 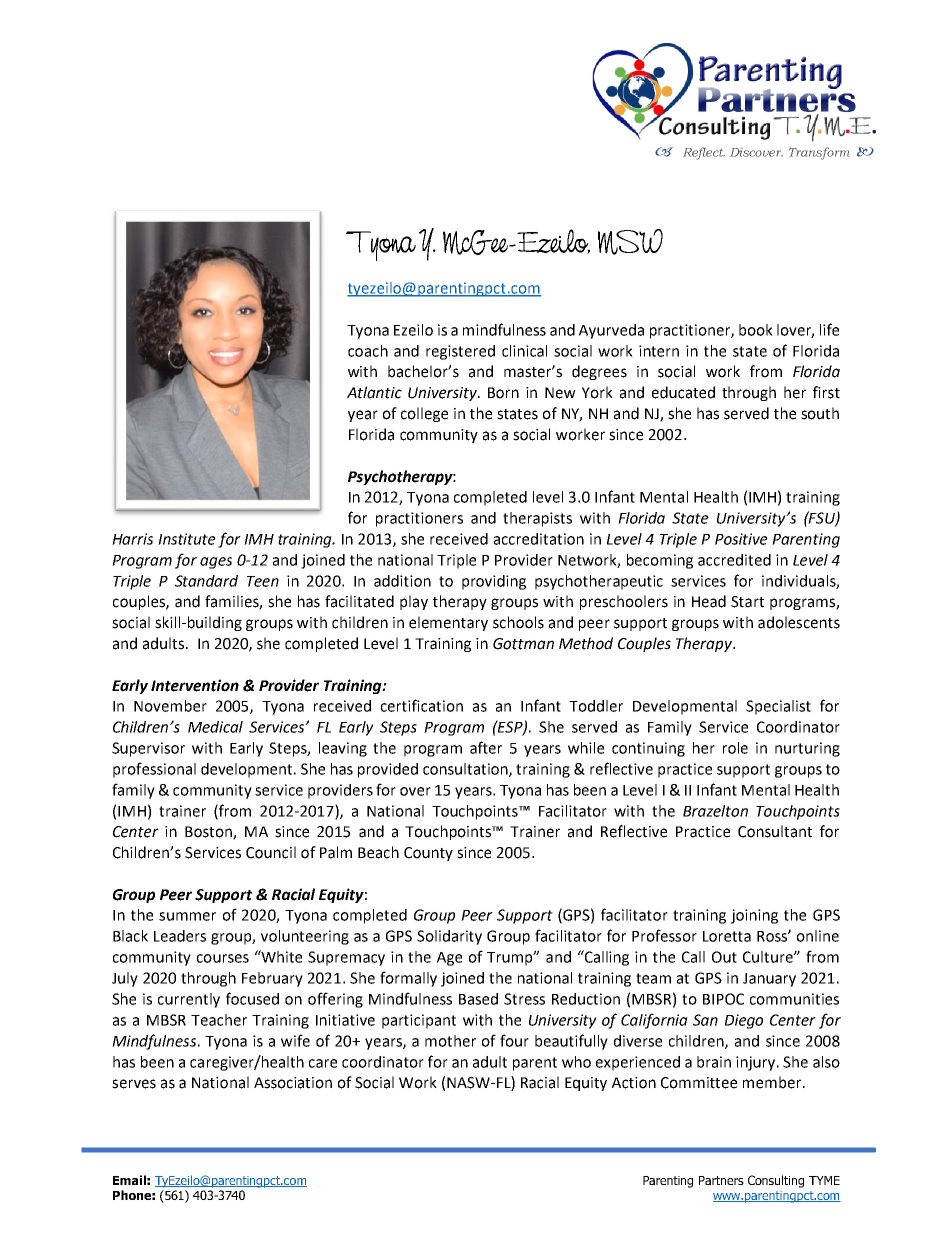 I want to click on Institute, so click(x=187, y=539).
